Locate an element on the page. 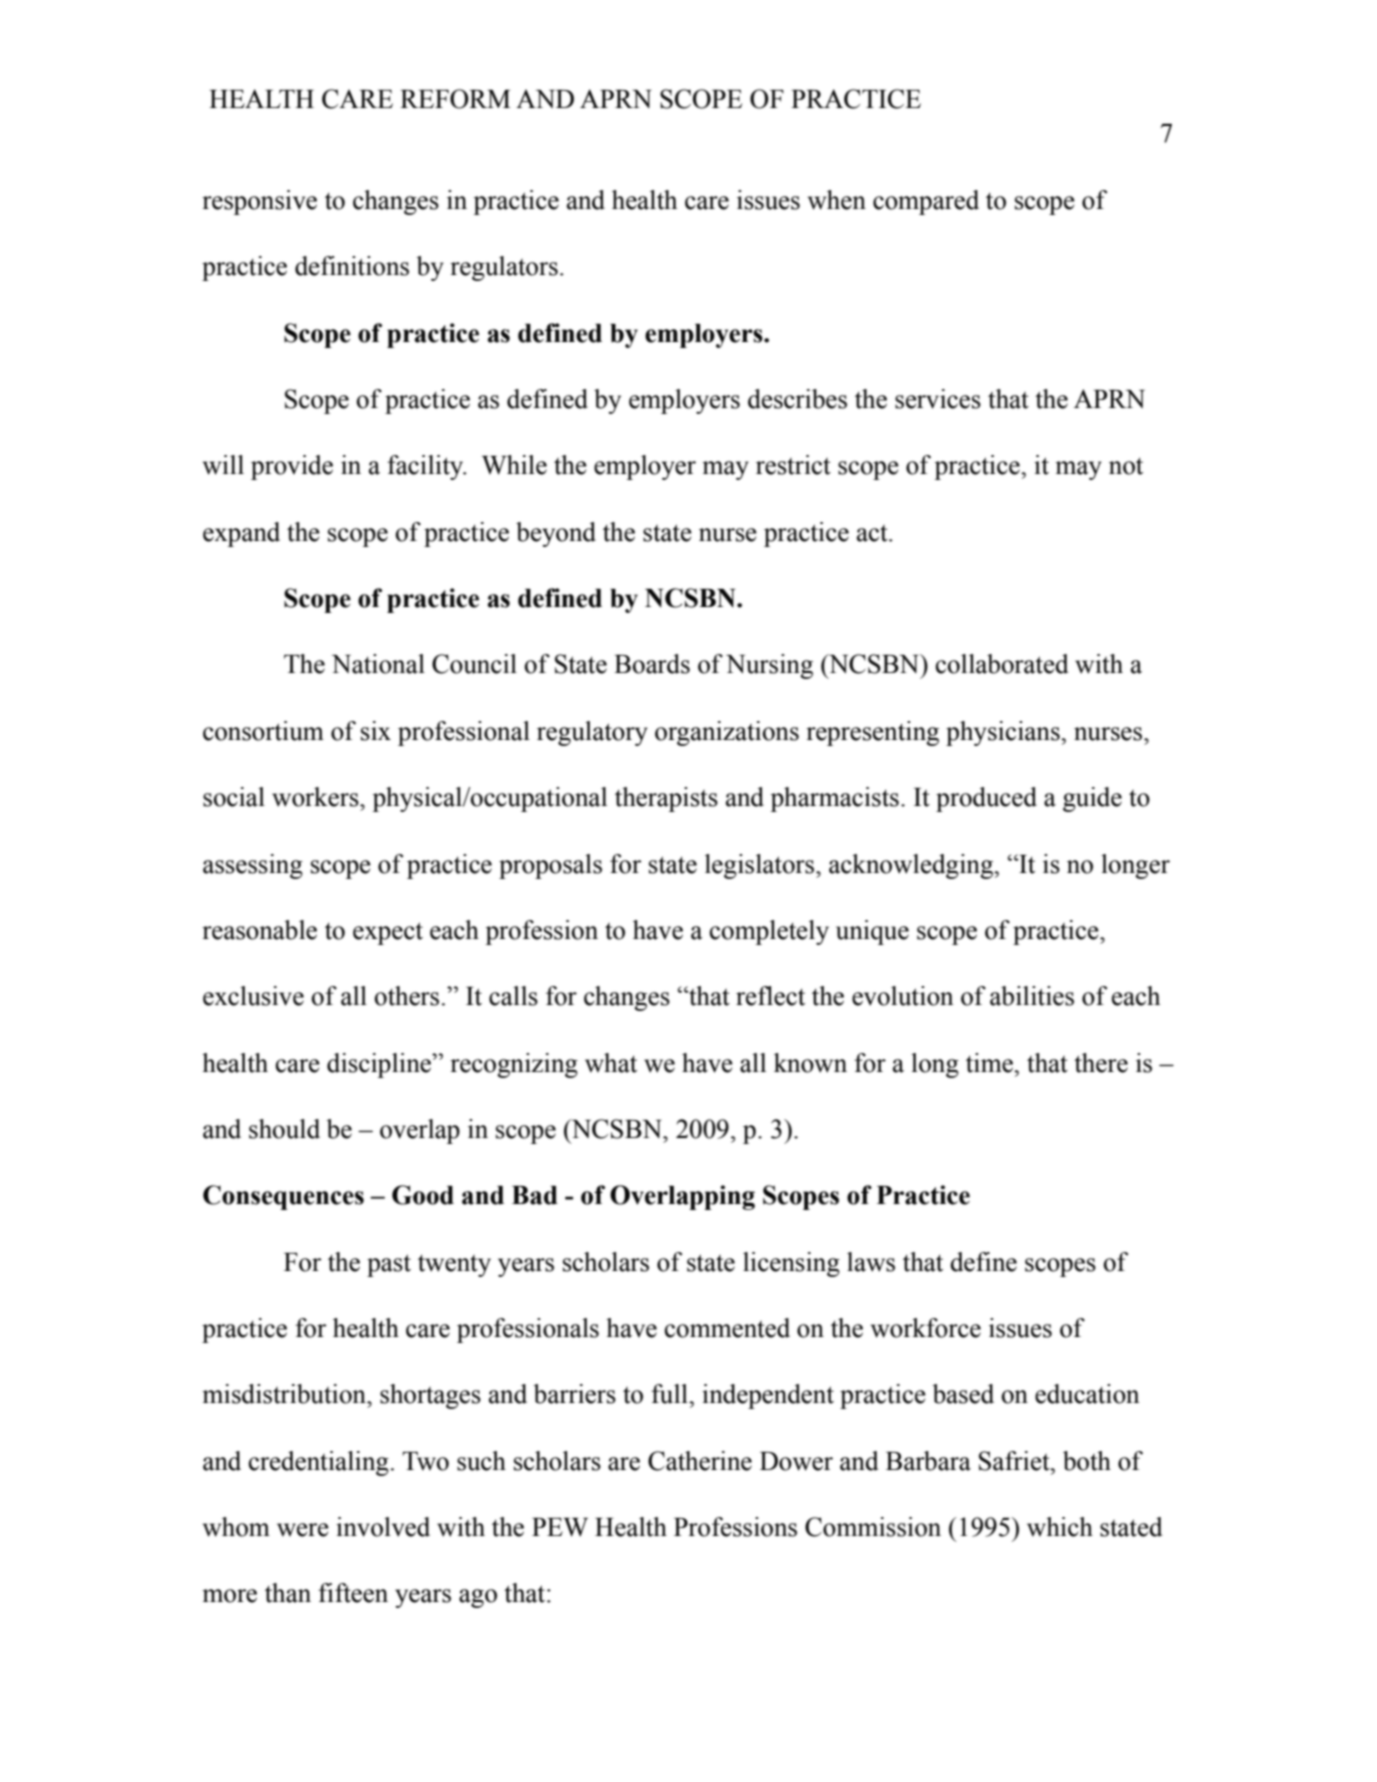  were is located at coordinates (303, 1530).
